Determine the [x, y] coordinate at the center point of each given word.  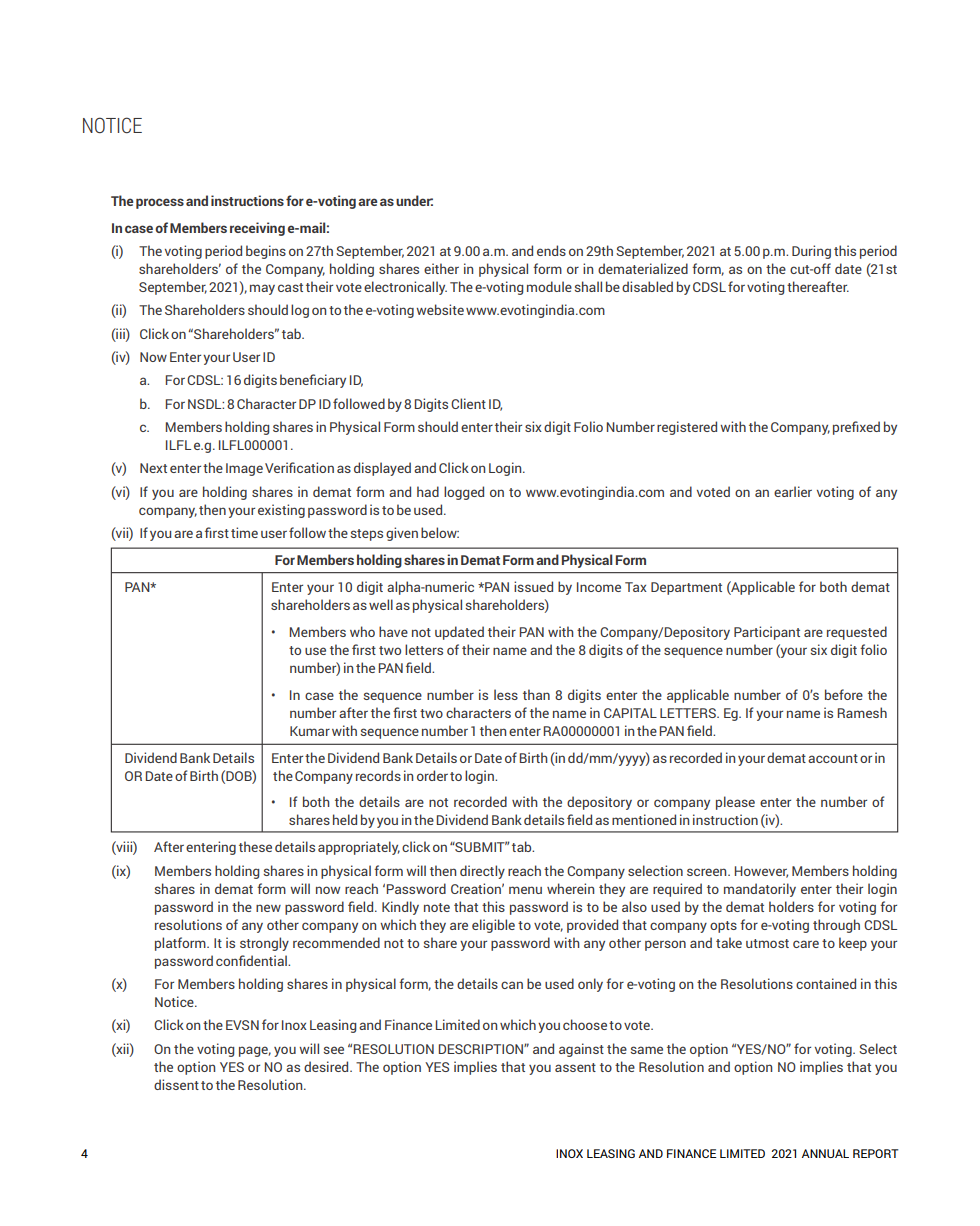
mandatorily [760, 890]
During [811, 252]
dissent [176, 1084]
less [506, 694]
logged [464, 493]
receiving [257, 229]
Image [244, 469]
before [844, 694]
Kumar [310, 731]
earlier [793, 491]
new [268, 908]
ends [551, 250]
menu [525, 890]
